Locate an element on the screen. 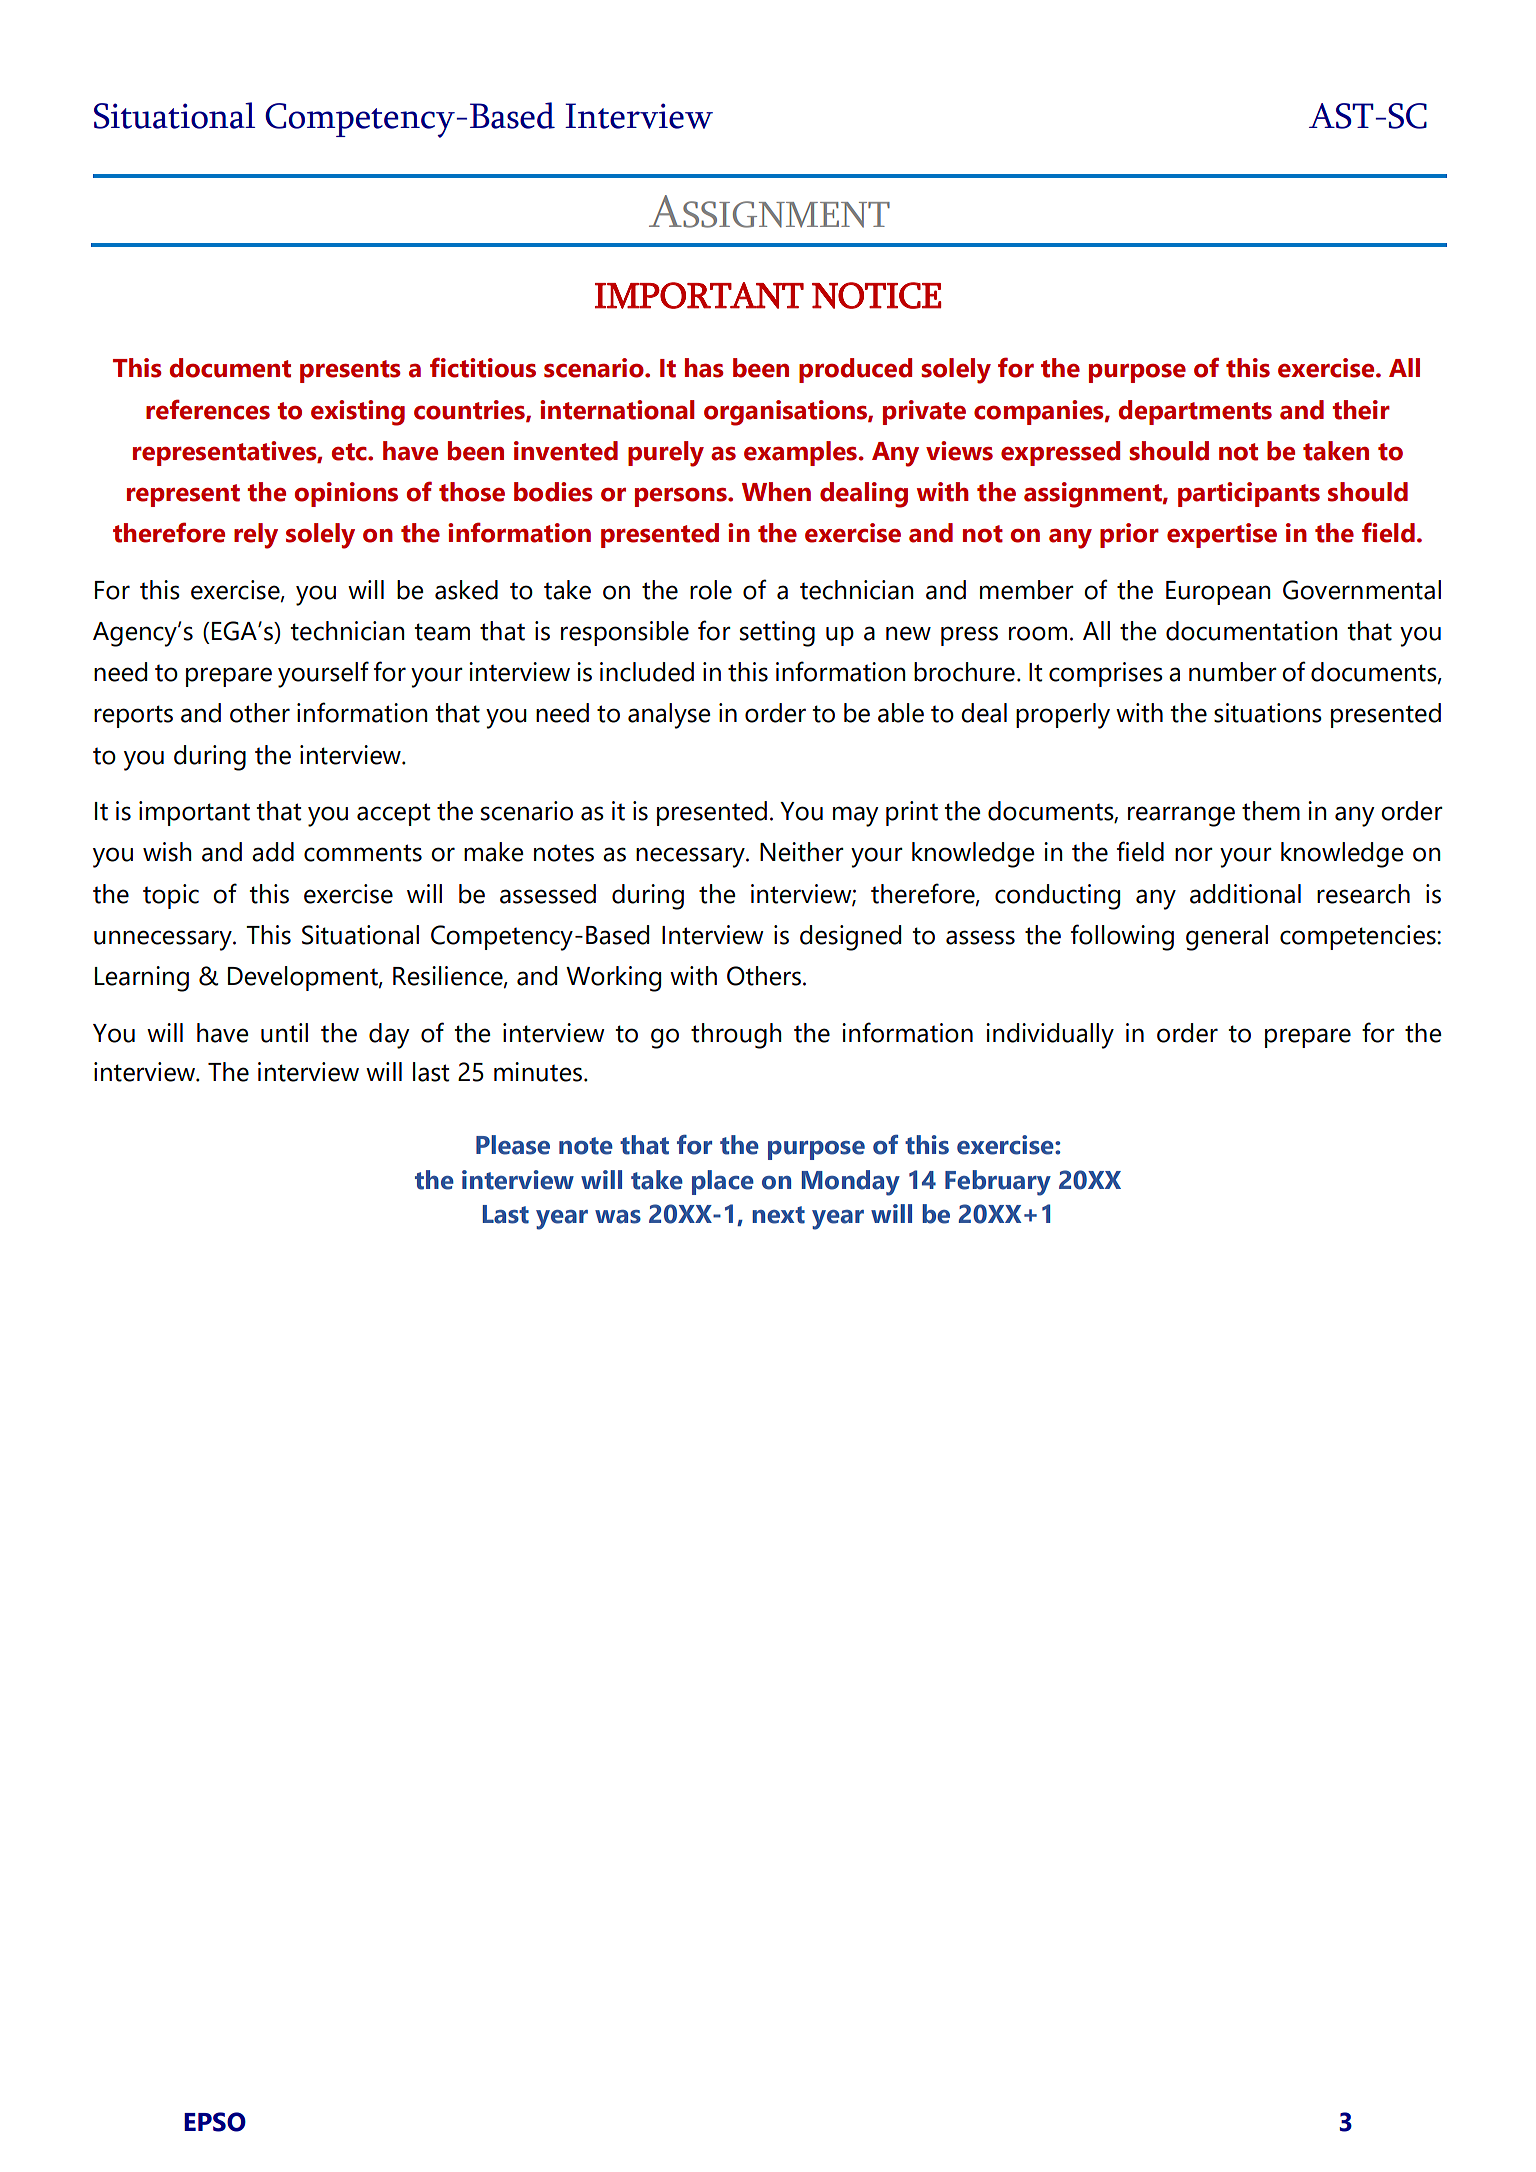 The width and height of the screenshot is (1536, 2172). place is located at coordinates (723, 1182).
